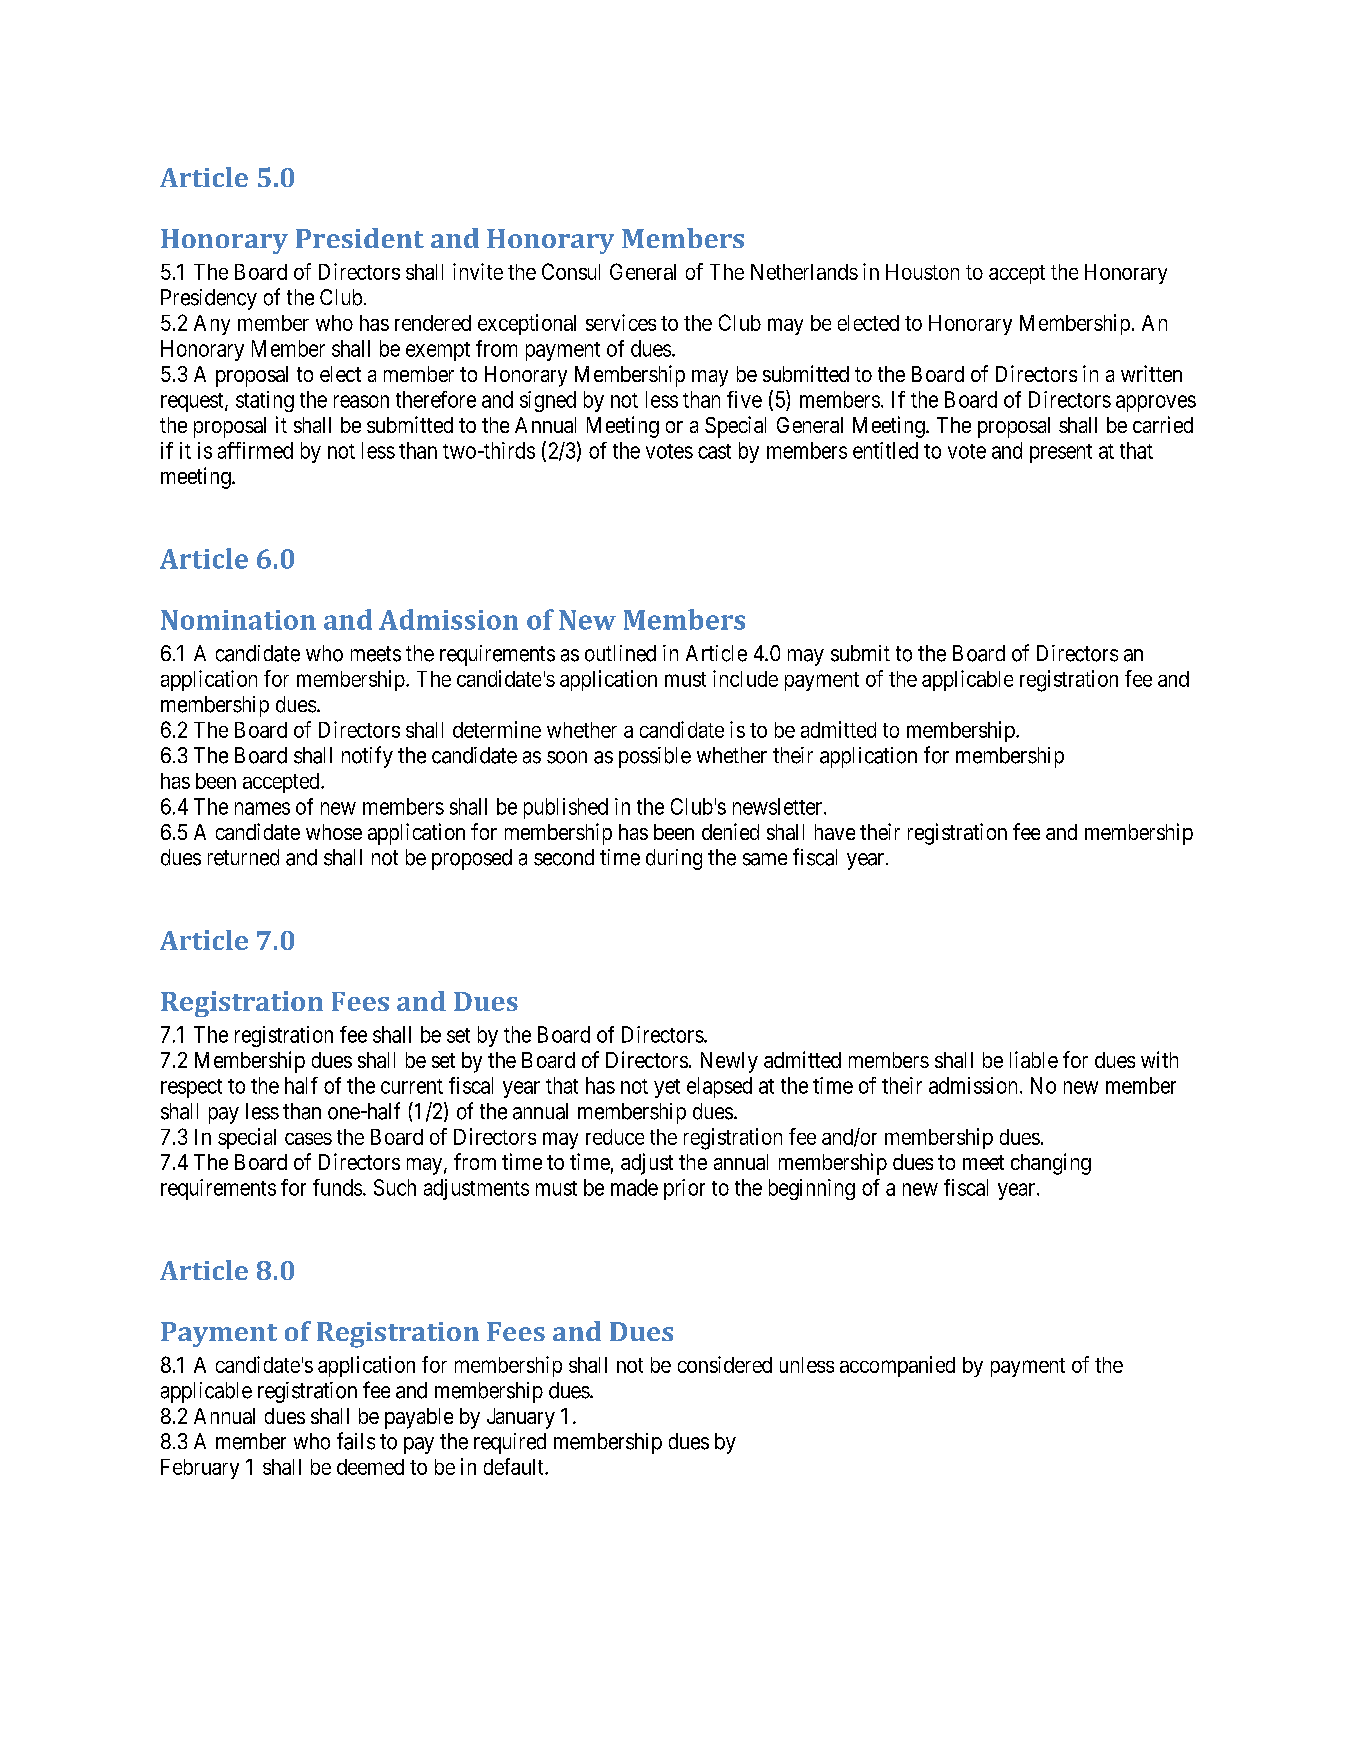 The width and height of the image is (1358, 1758). I want to click on have, so click(835, 832).
